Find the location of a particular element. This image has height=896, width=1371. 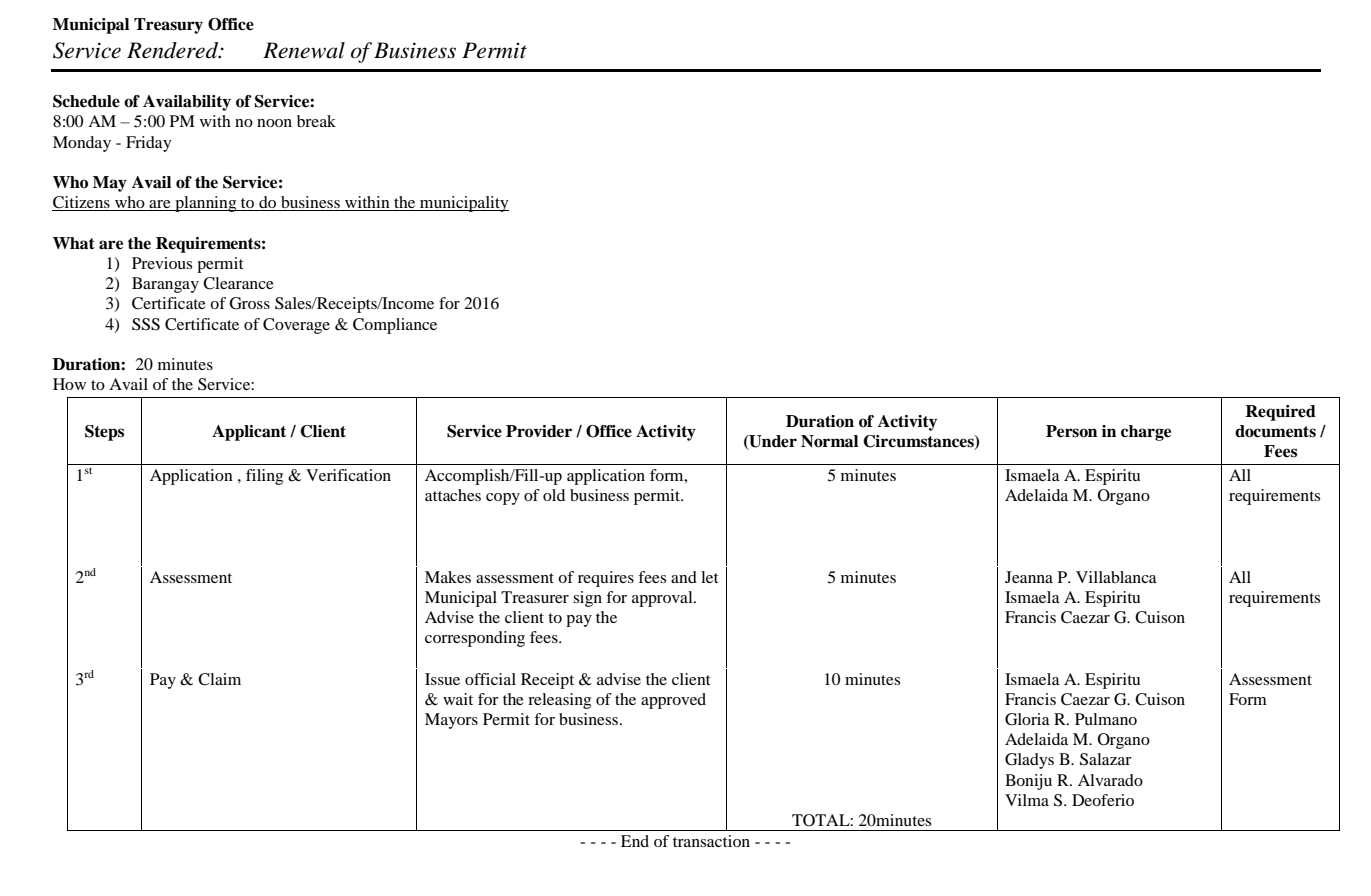

Salazar is located at coordinates (1106, 759).
